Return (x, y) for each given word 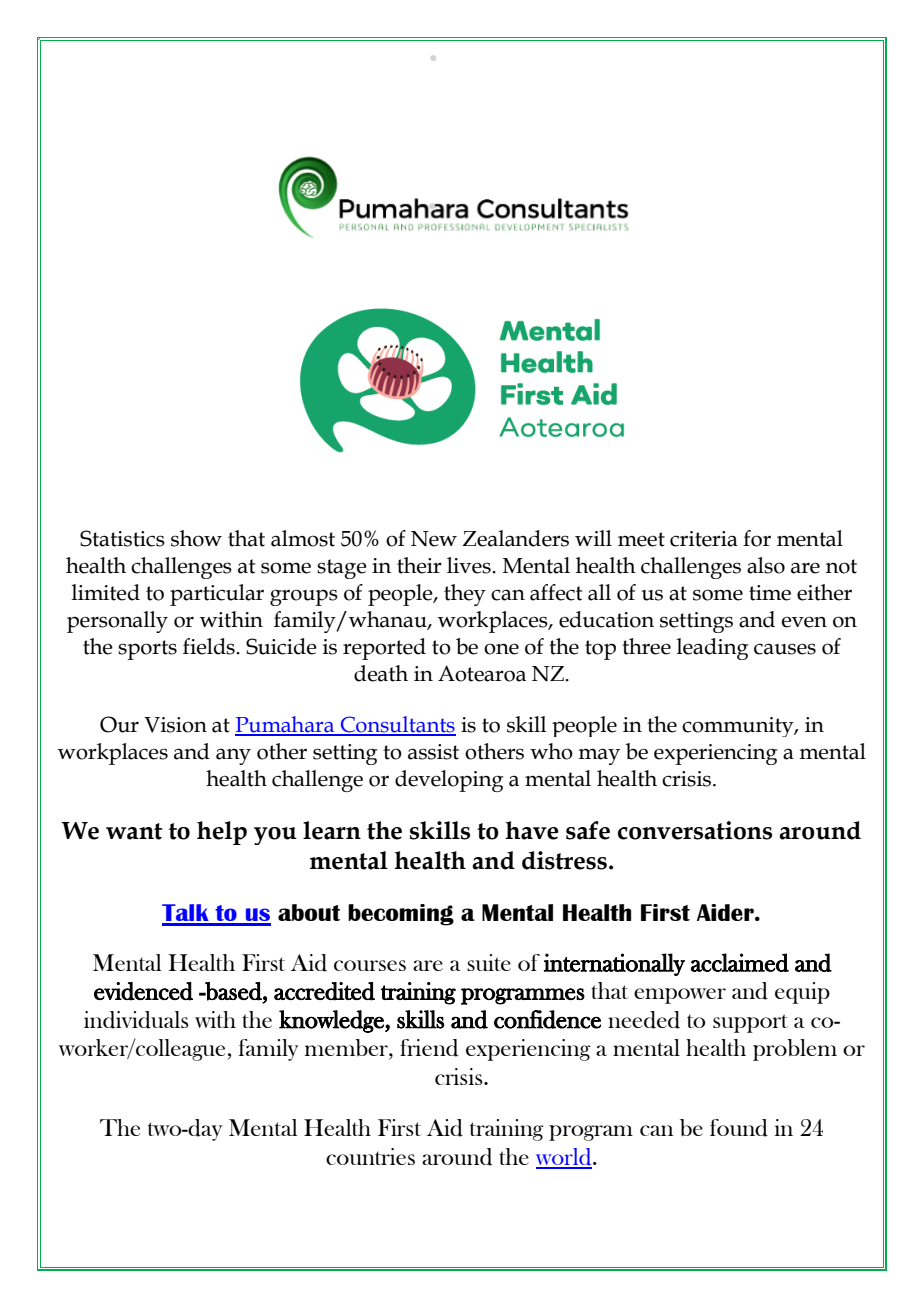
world (565, 1158)
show (196, 538)
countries (370, 1156)
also (766, 565)
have (532, 830)
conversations (695, 830)
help (222, 833)
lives (470, 565)
